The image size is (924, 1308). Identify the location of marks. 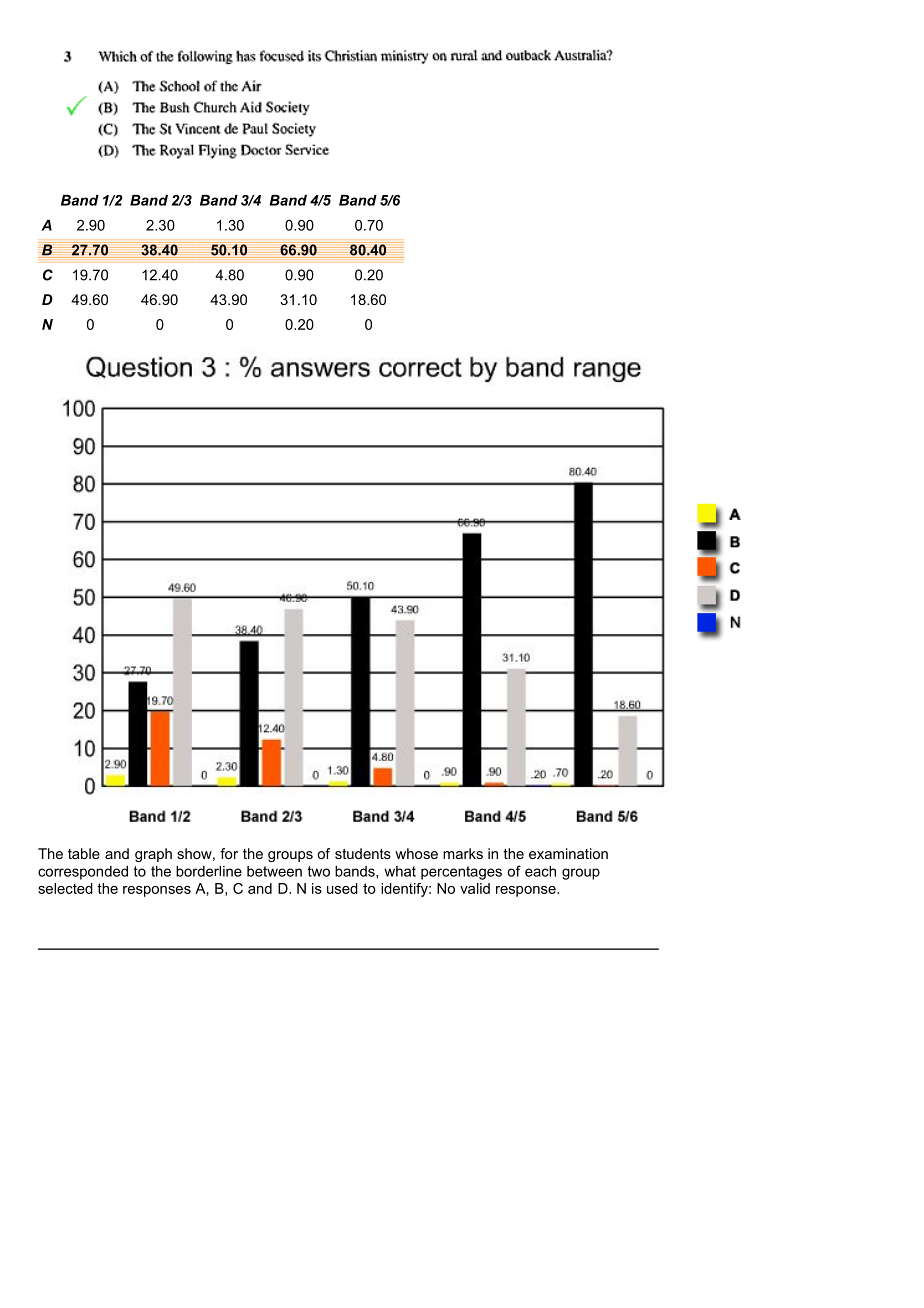
(463, 853).
